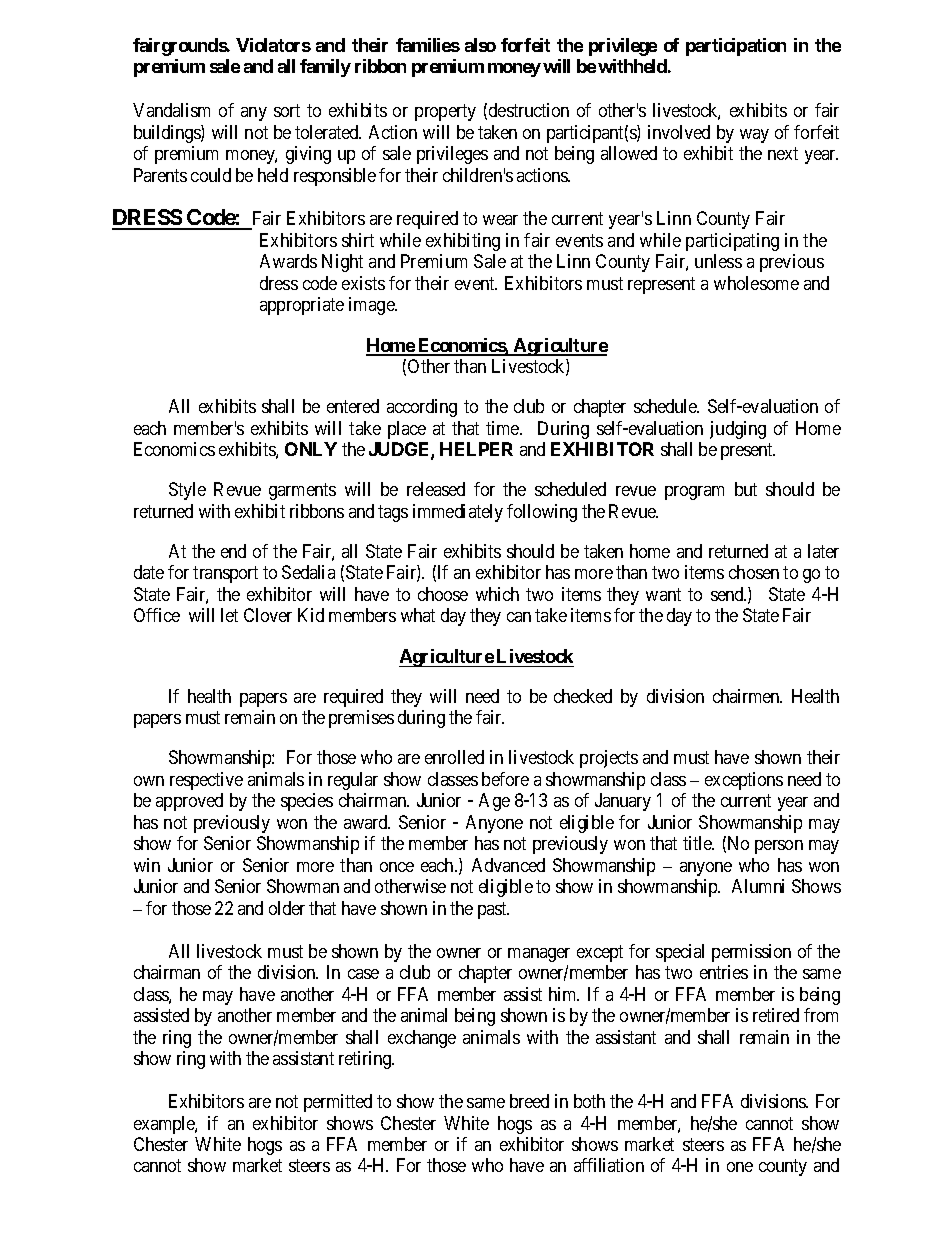 The width and height of the screenshot is (952, 1233). I want to click on let, so click(229, 615).
